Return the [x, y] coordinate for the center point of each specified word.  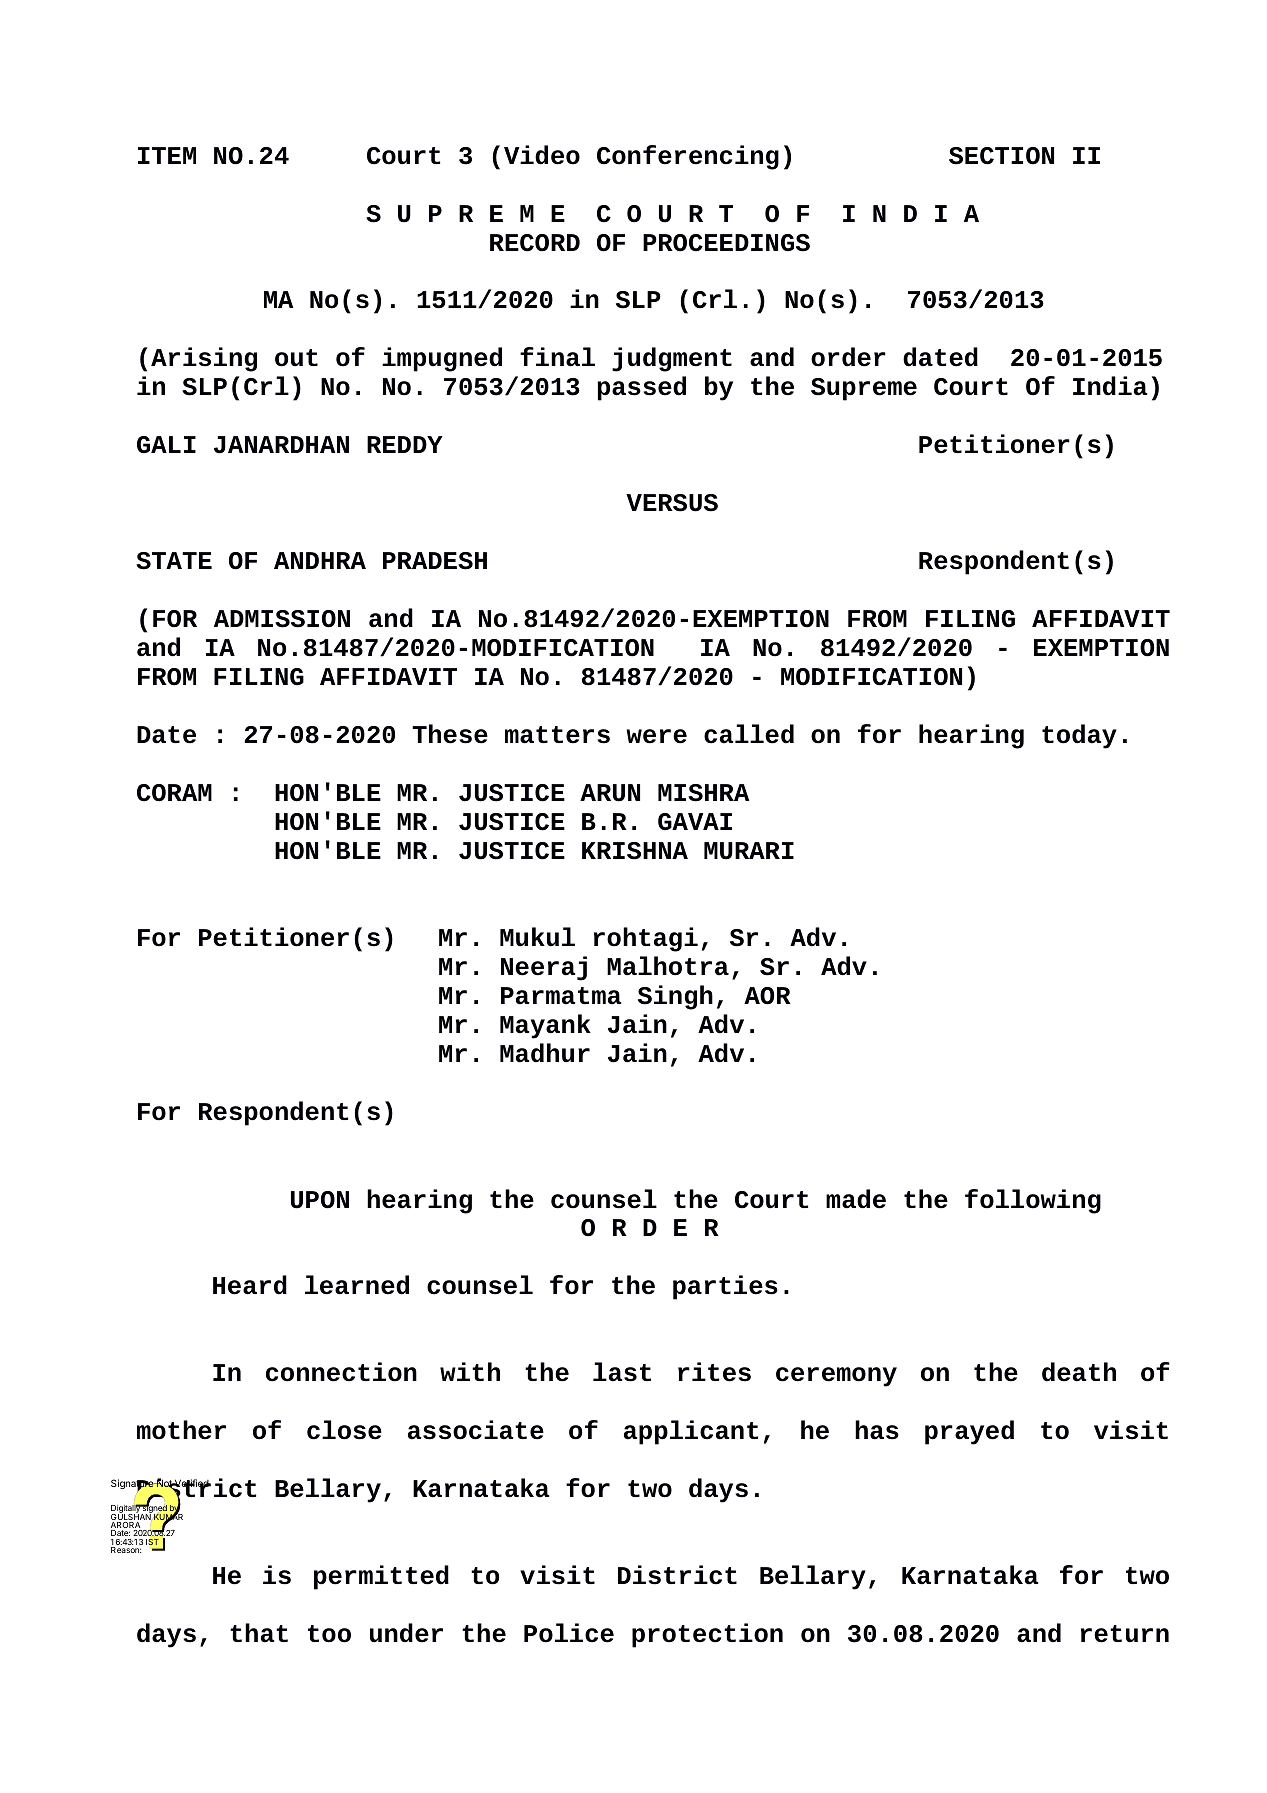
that [259, 1633]
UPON [320, 1200]
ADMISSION [282, 619]
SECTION [1001, 156]
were [656, 736]
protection [707, 1635]
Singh [675, 997]
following [1033, 1201]
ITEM [167, 155]
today [1079, 736]
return [1125, 1634]
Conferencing [688, 157]
